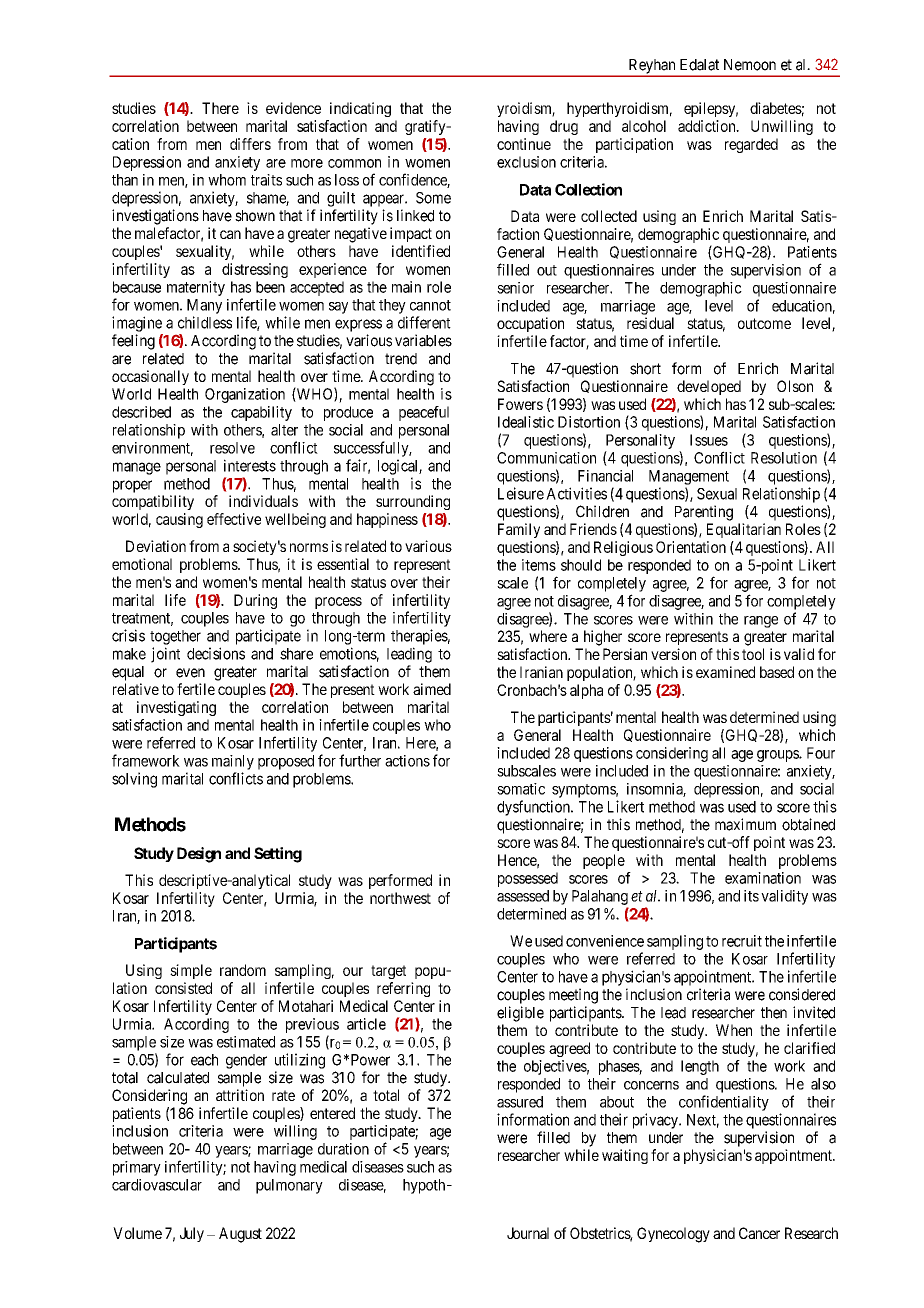  What do you see at coordinates (192, 1234) in the document?
I see `July` at bounding box center [192, 1234].
